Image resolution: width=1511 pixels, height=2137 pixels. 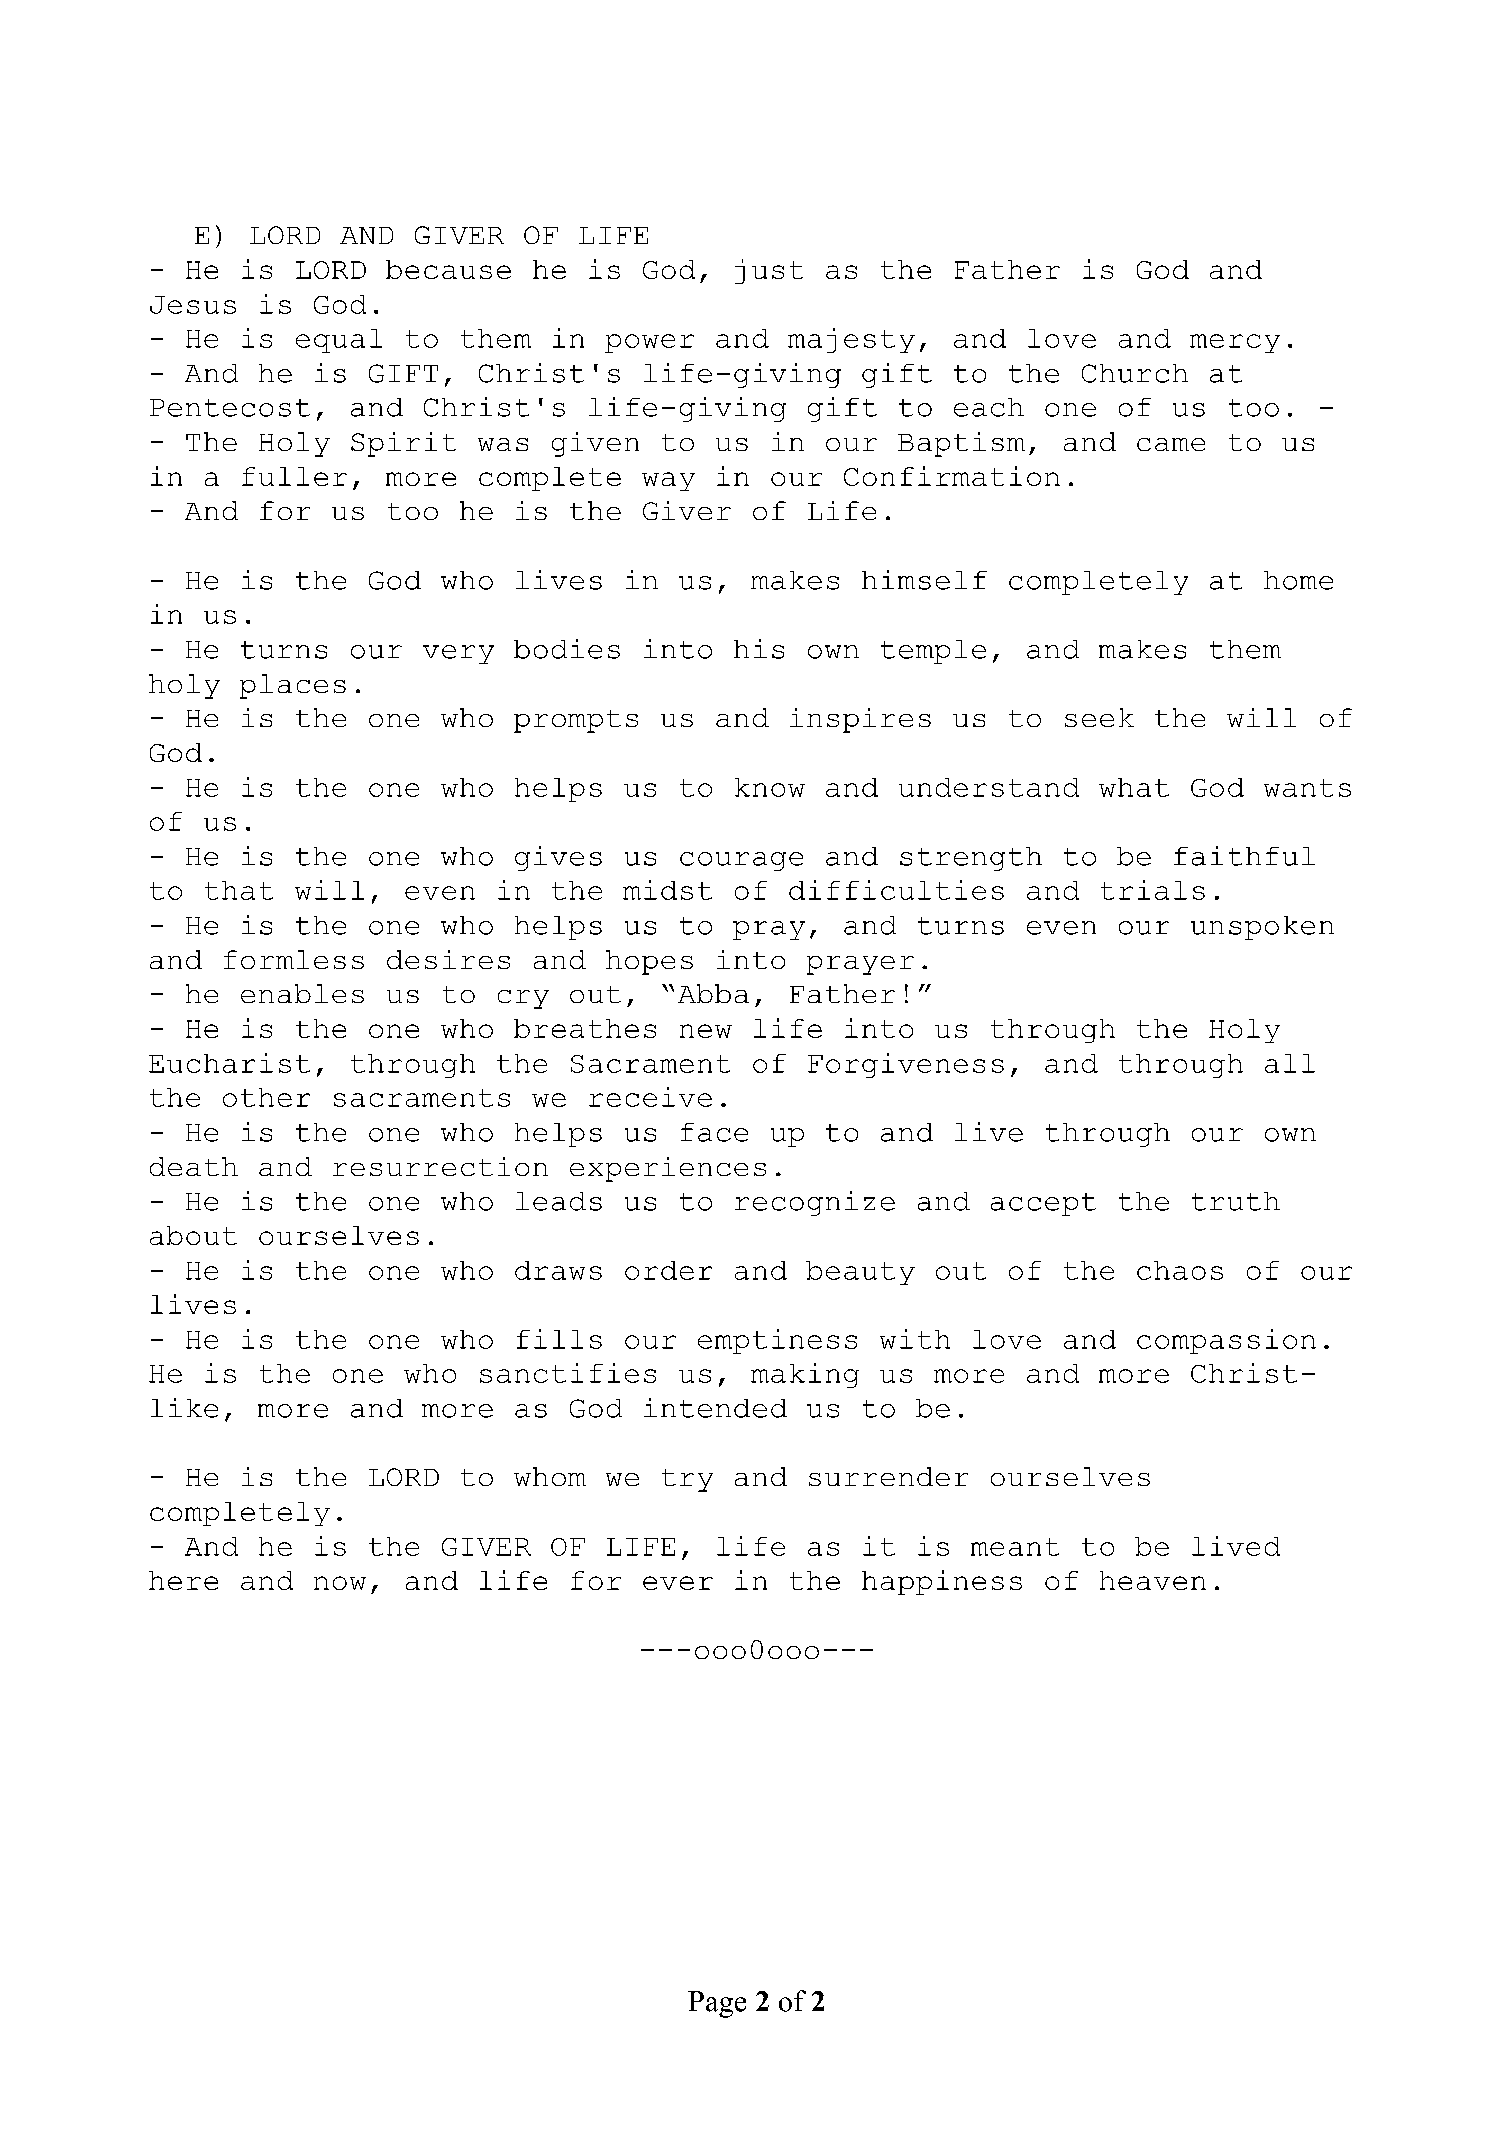 What do you see at coordinates (1015, 1547) in the screenshot?
I see `meant` at bounding box center [1015, 1547].
